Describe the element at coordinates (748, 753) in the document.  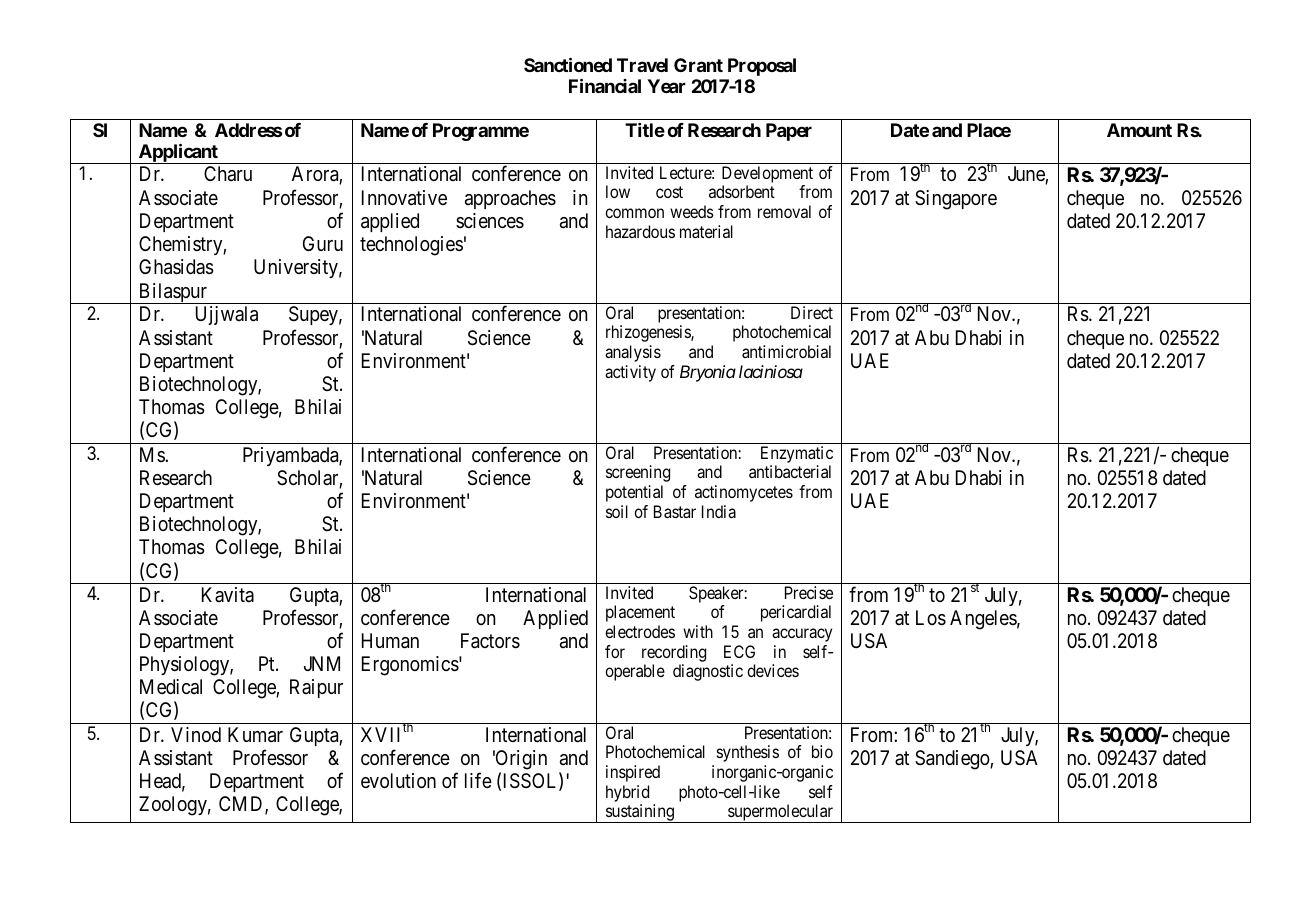
I see `synthesis` at that location.
